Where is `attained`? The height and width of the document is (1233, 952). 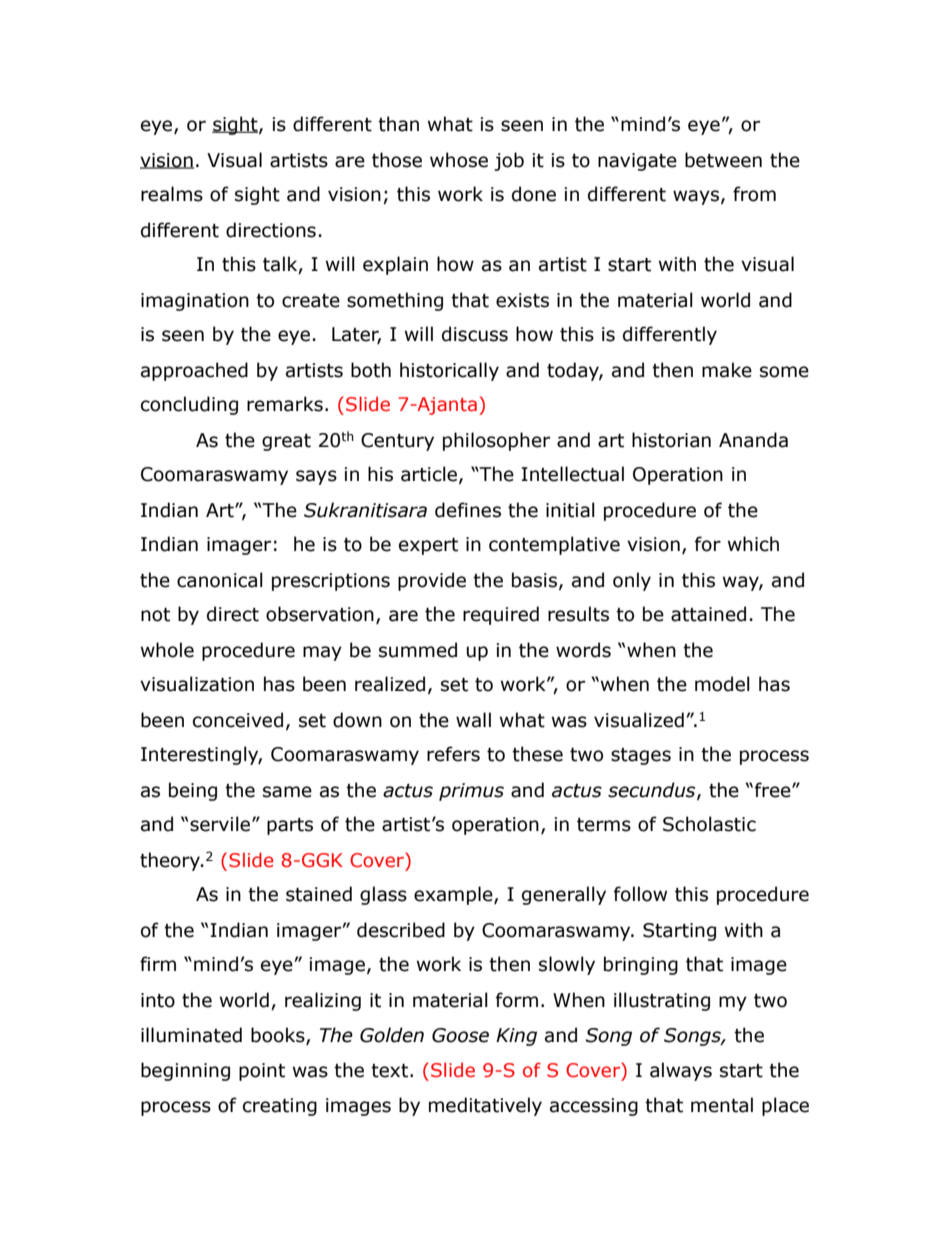
attained is located at coordinates (708, 614).
